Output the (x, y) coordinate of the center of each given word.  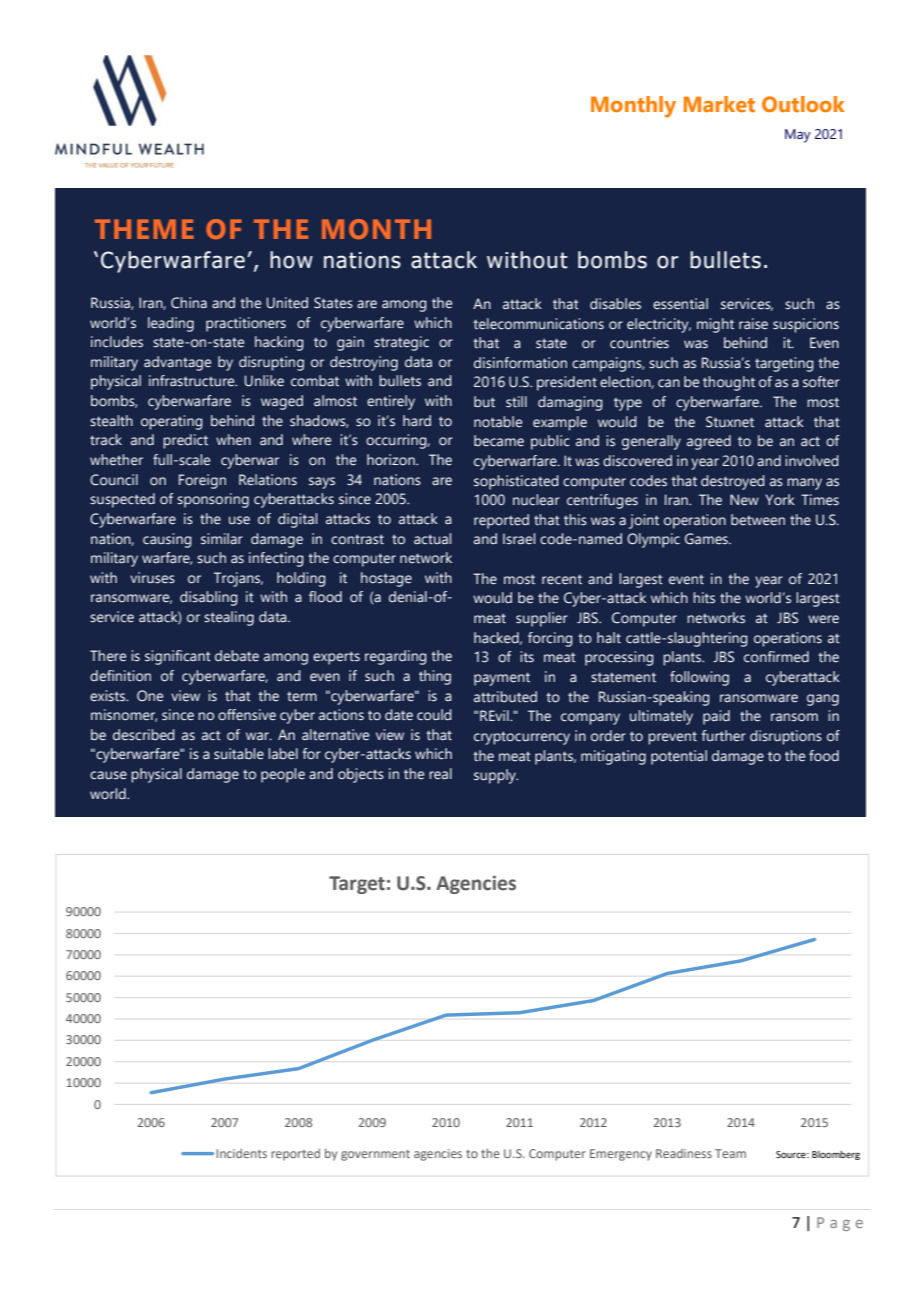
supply (496, 776)
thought (729, 383)
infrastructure (193, 380)
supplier (542, 619)
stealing (229, 618)
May (798, 136)
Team (730, 1153)
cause (108, 775)
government (375, 1155)
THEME (144, 229)
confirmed (776, 657)
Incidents (242, 1153)
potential (679, 757)
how (291, 260)
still (516, 401)
